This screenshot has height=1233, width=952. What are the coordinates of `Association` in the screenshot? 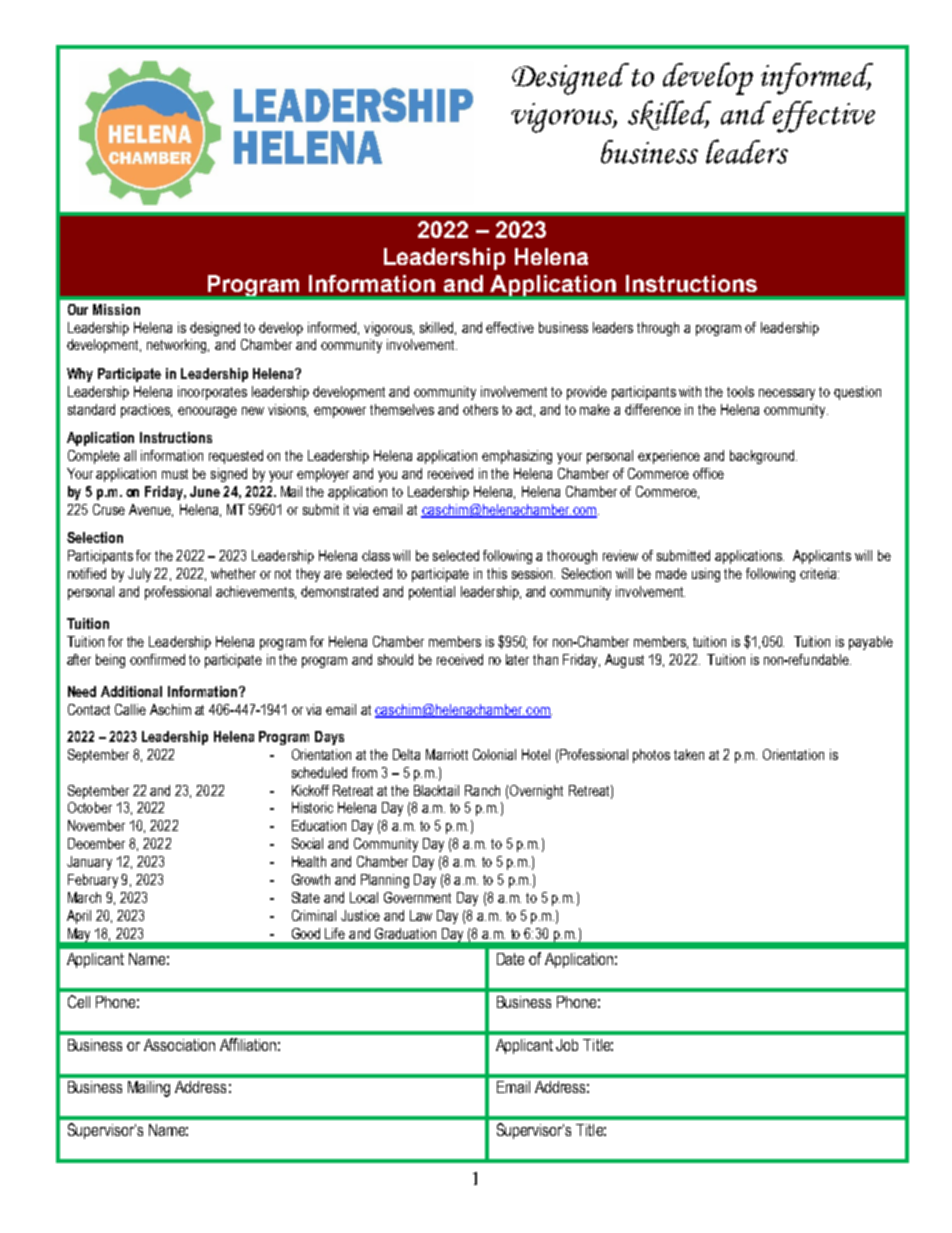 It's located at (179, 1045).
